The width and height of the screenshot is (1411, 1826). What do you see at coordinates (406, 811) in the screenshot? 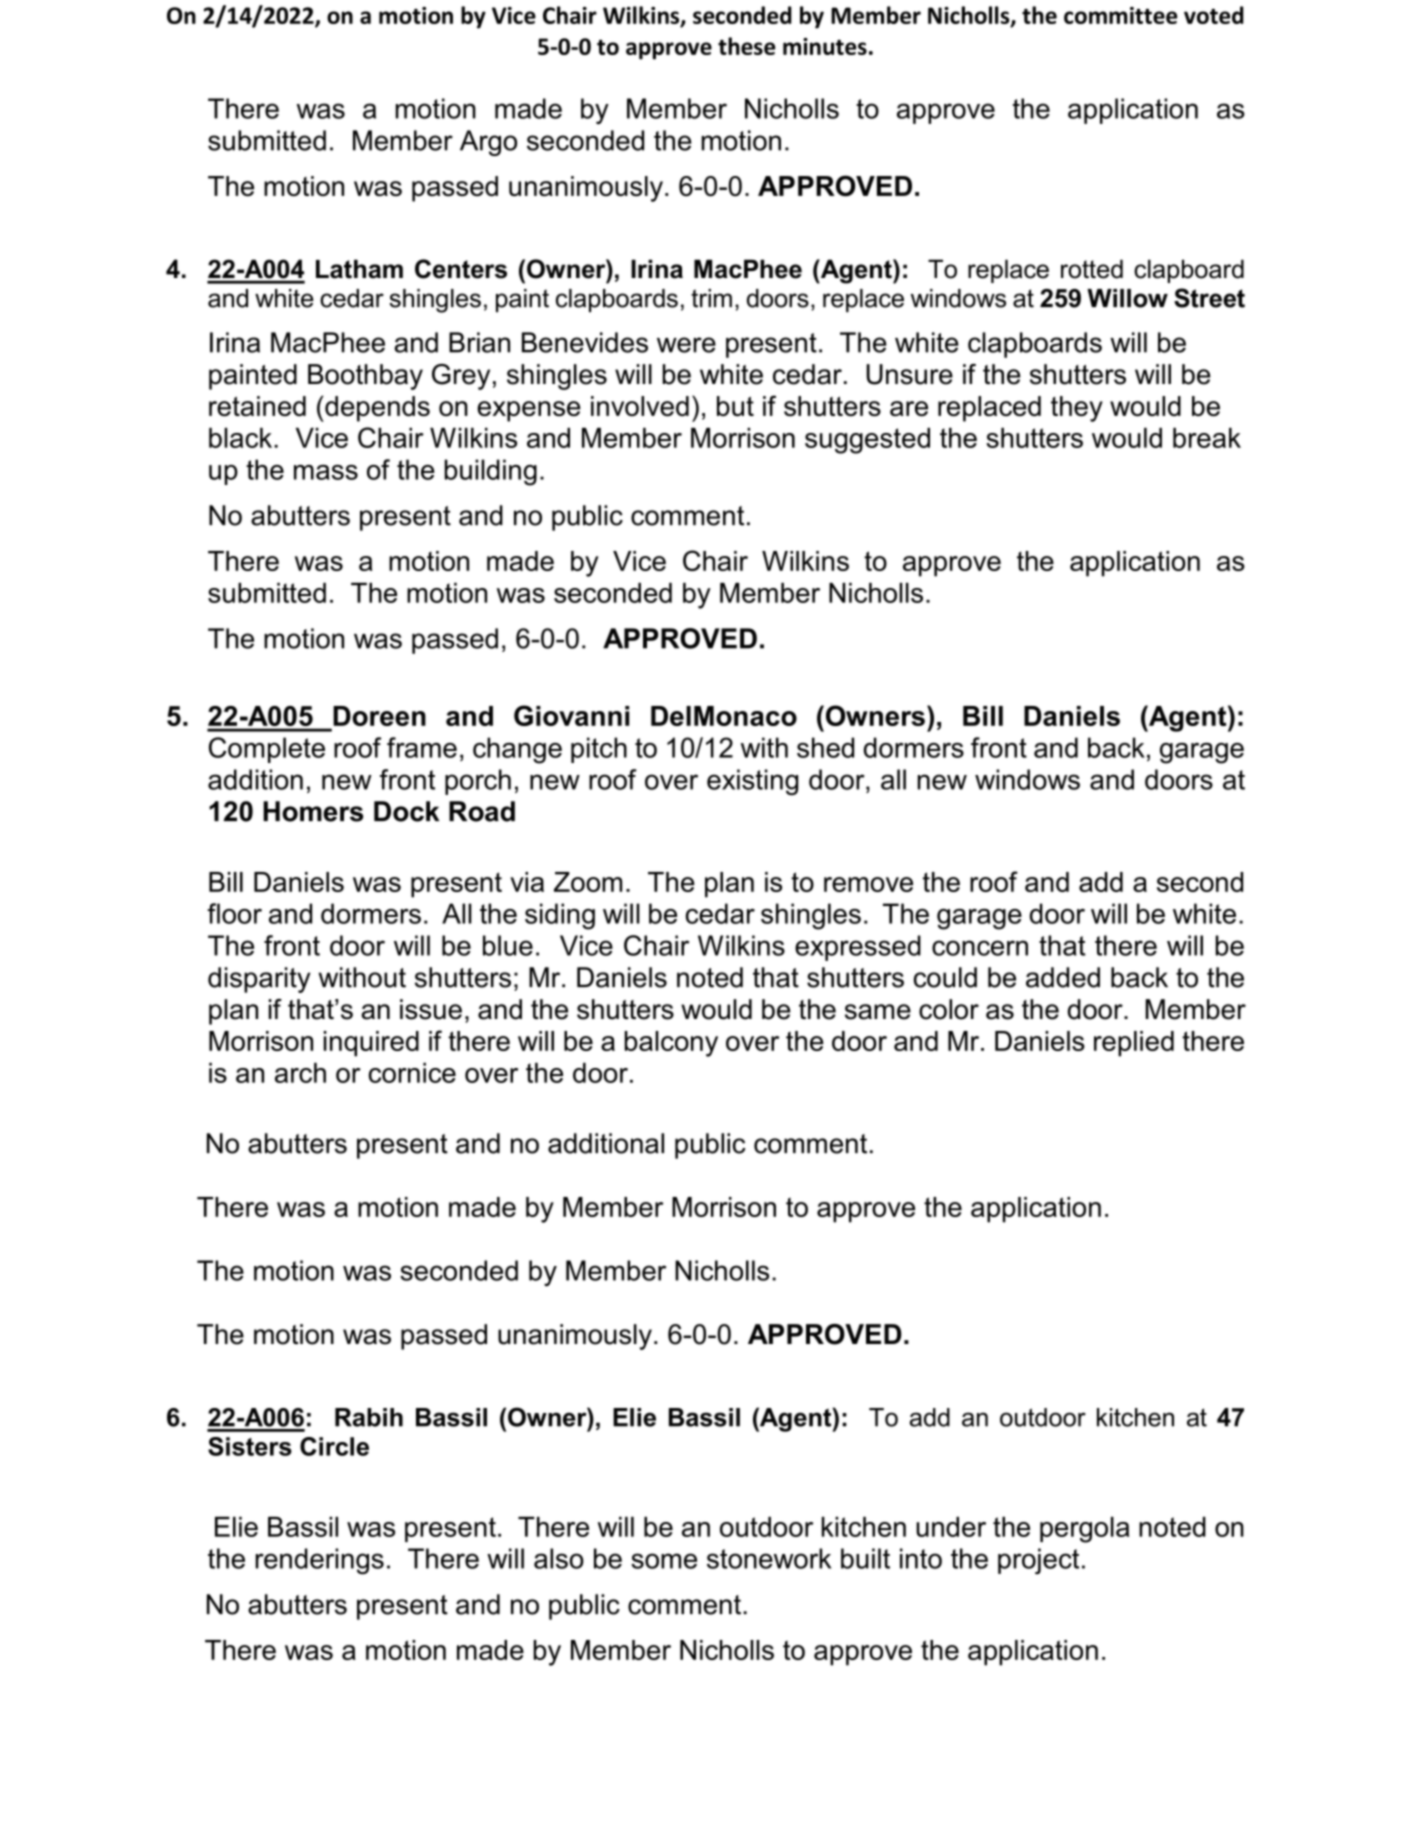
I see `Dock` at bounding box center [406, 811].
